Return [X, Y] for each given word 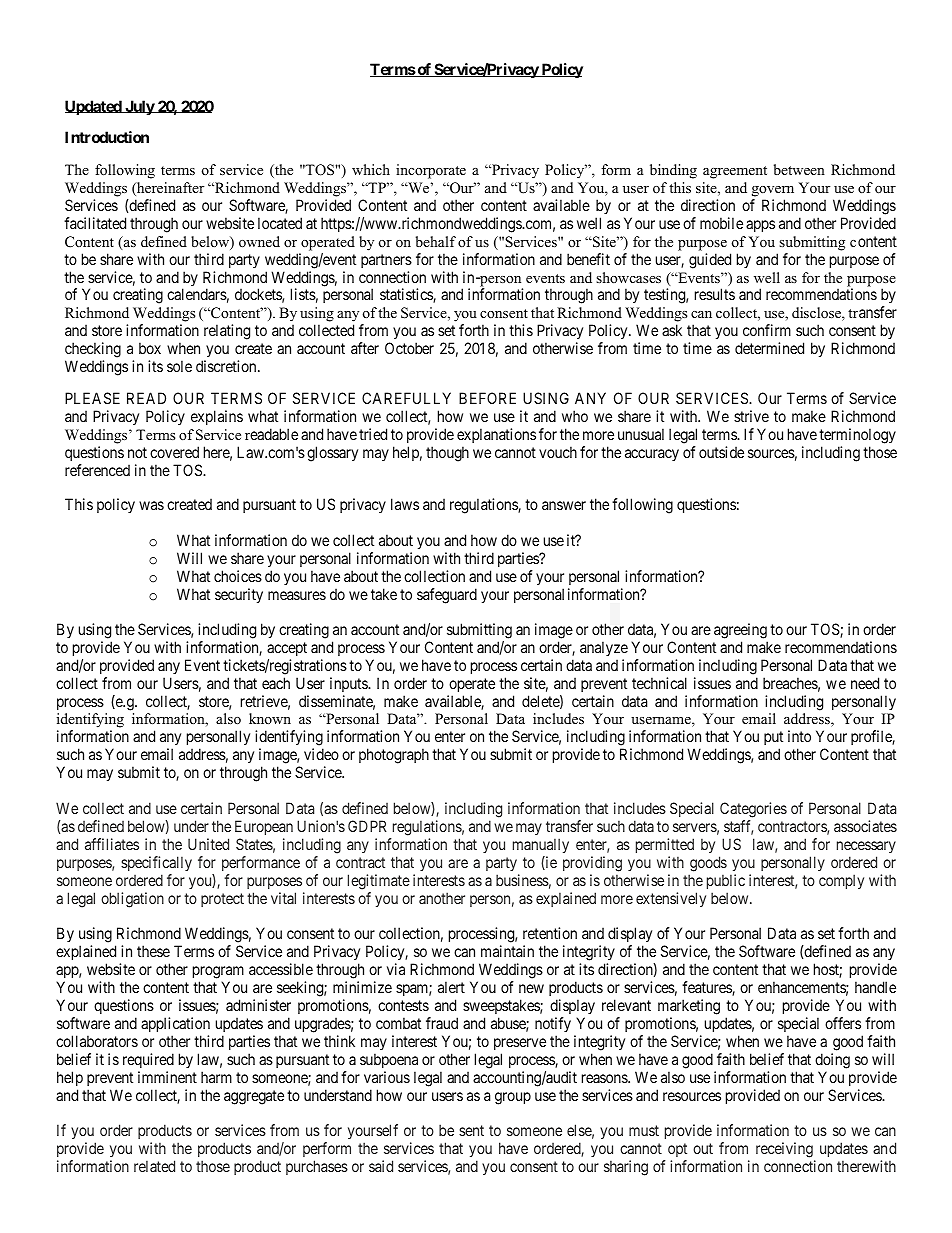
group [513, 1098]
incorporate [431, 171]
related [154, 1166]
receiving [785, 1151]
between [799, 169]
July [139, 107]
